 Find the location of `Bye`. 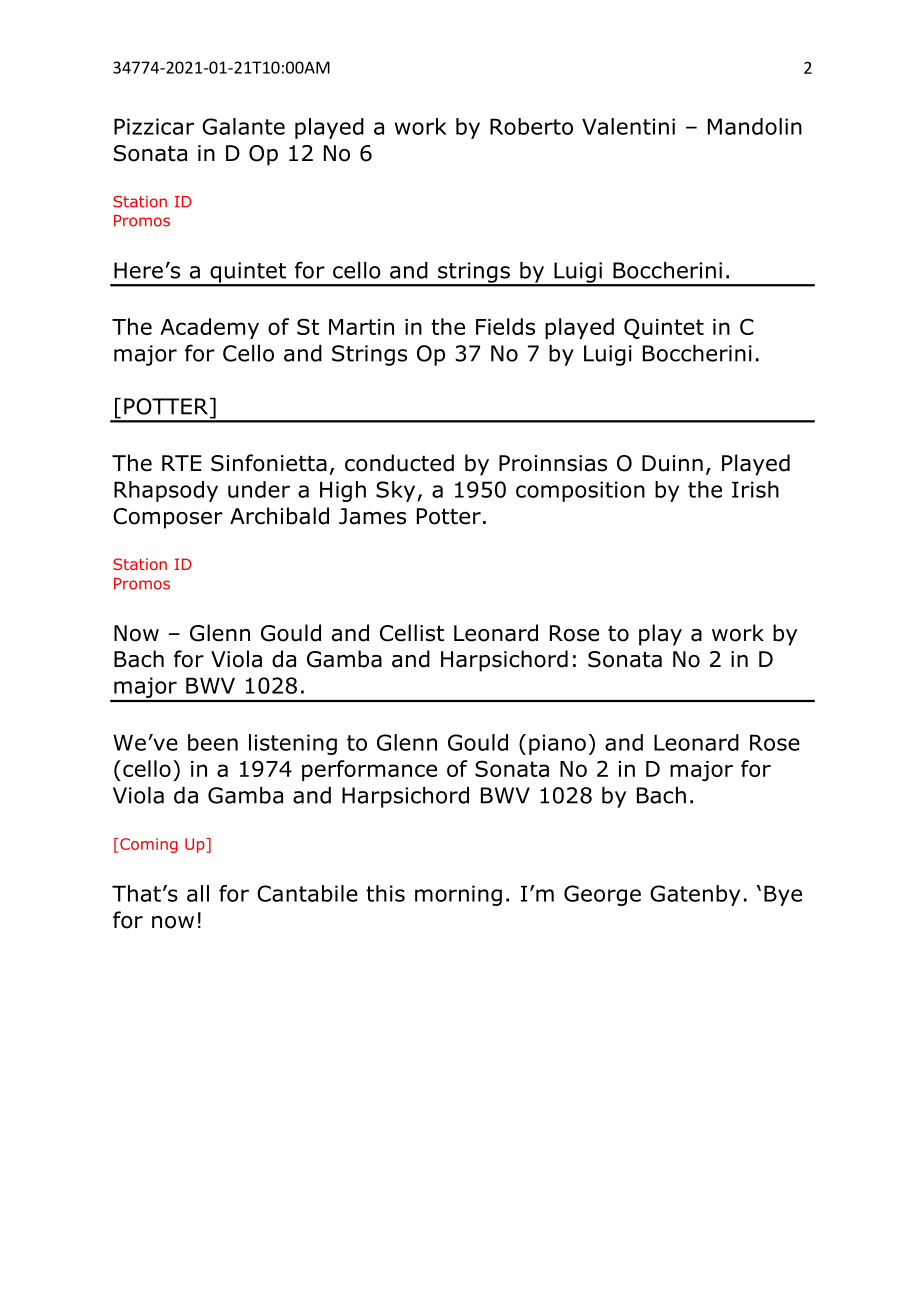

Bye is located at coordinates (783, 895).
